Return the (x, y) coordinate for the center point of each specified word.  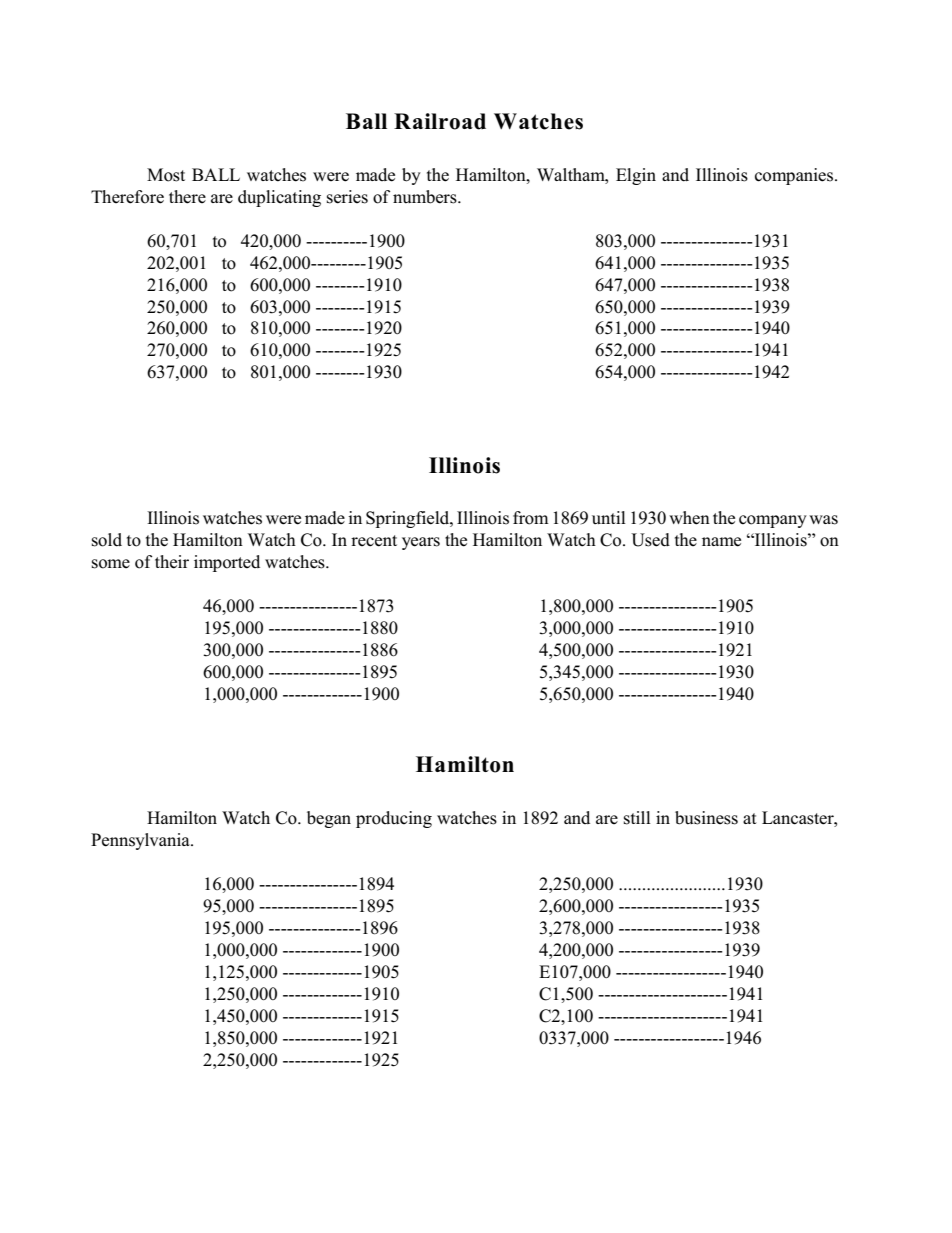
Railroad (440, 121)
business (706, 818)
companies (795, 176)
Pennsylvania (141, 841)
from (531, 518)
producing (394, 819)
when (689, 518)
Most (166, 175)
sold (107, 540)
